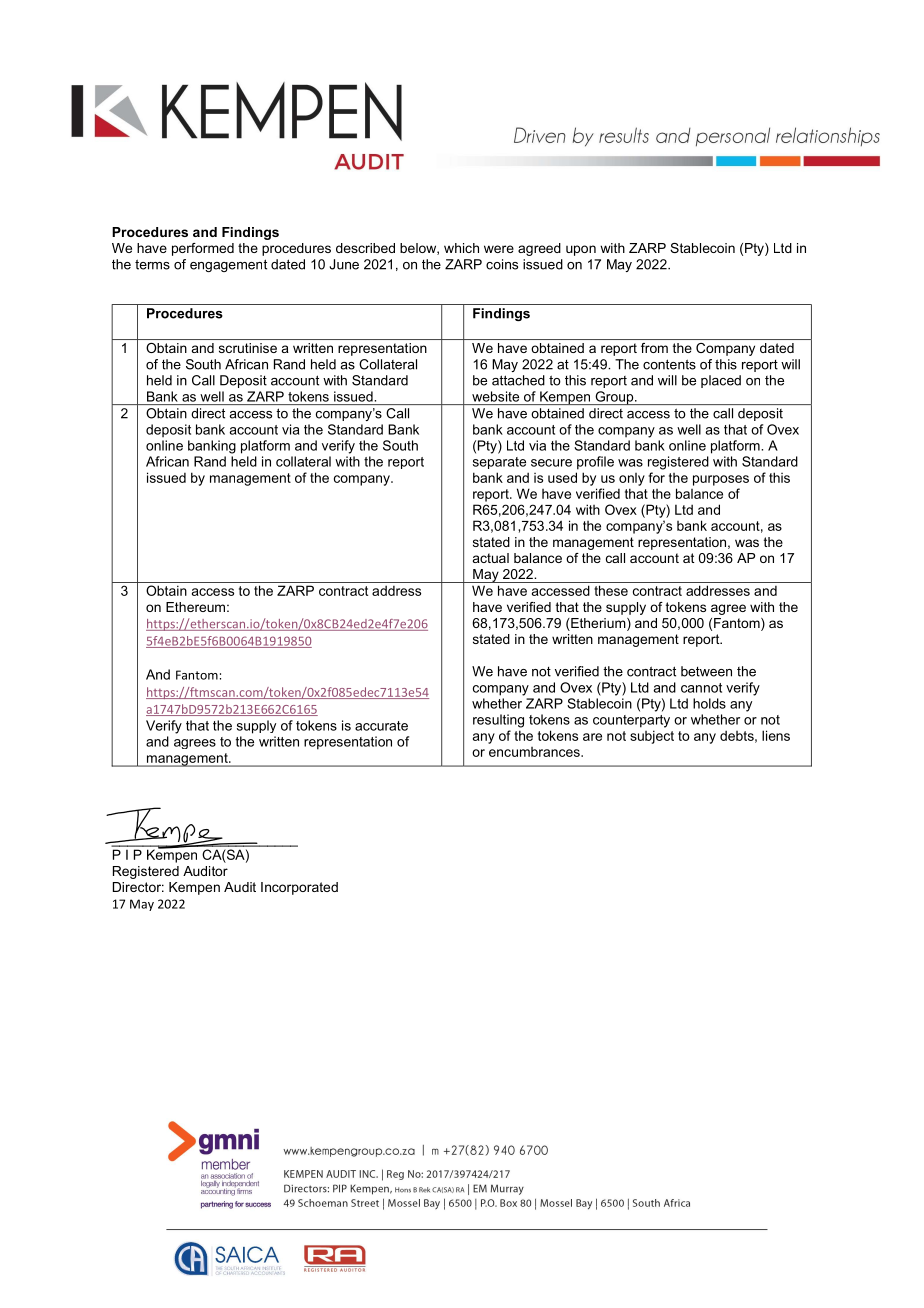 This document has width=924, height=1308. What do you see at coordinates (499, 463) in the document?
I see `separate` at bounding box center [499, 463].
